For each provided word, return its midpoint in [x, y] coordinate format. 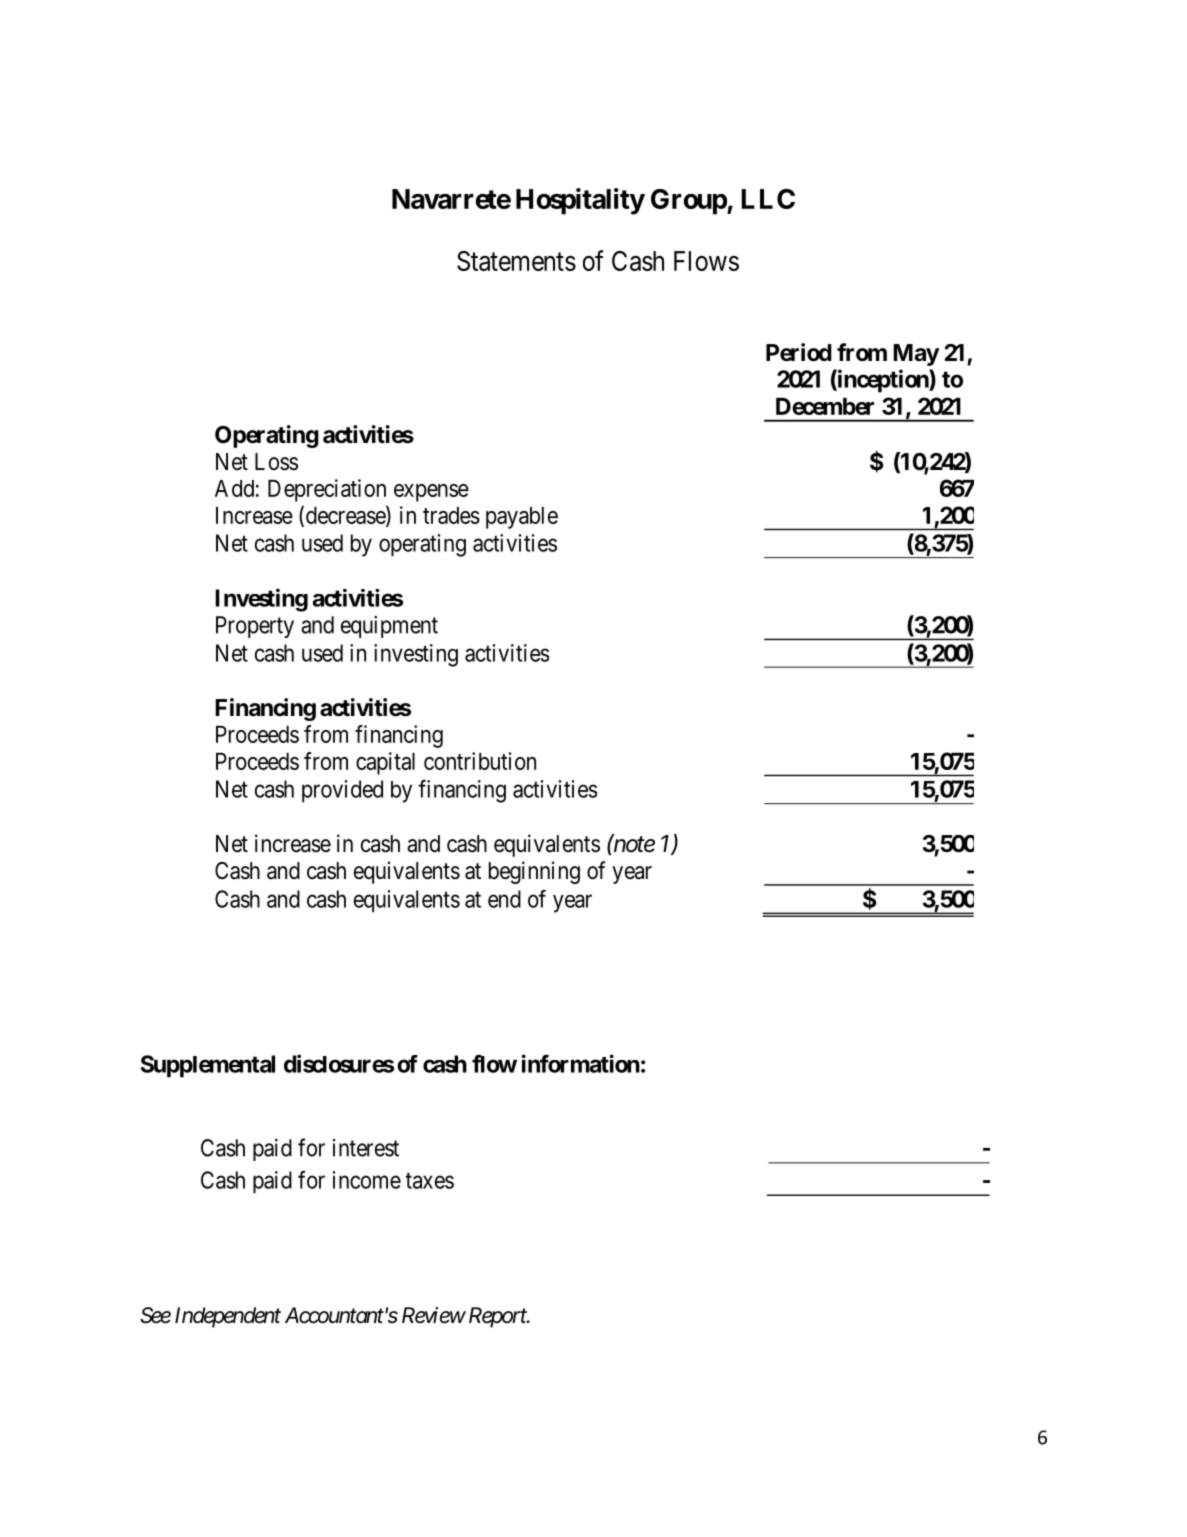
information [581, 1063]
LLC [768, 199]
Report [497, 1317]
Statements [516, 261]
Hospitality [580, 201]
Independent [228, 1317]
